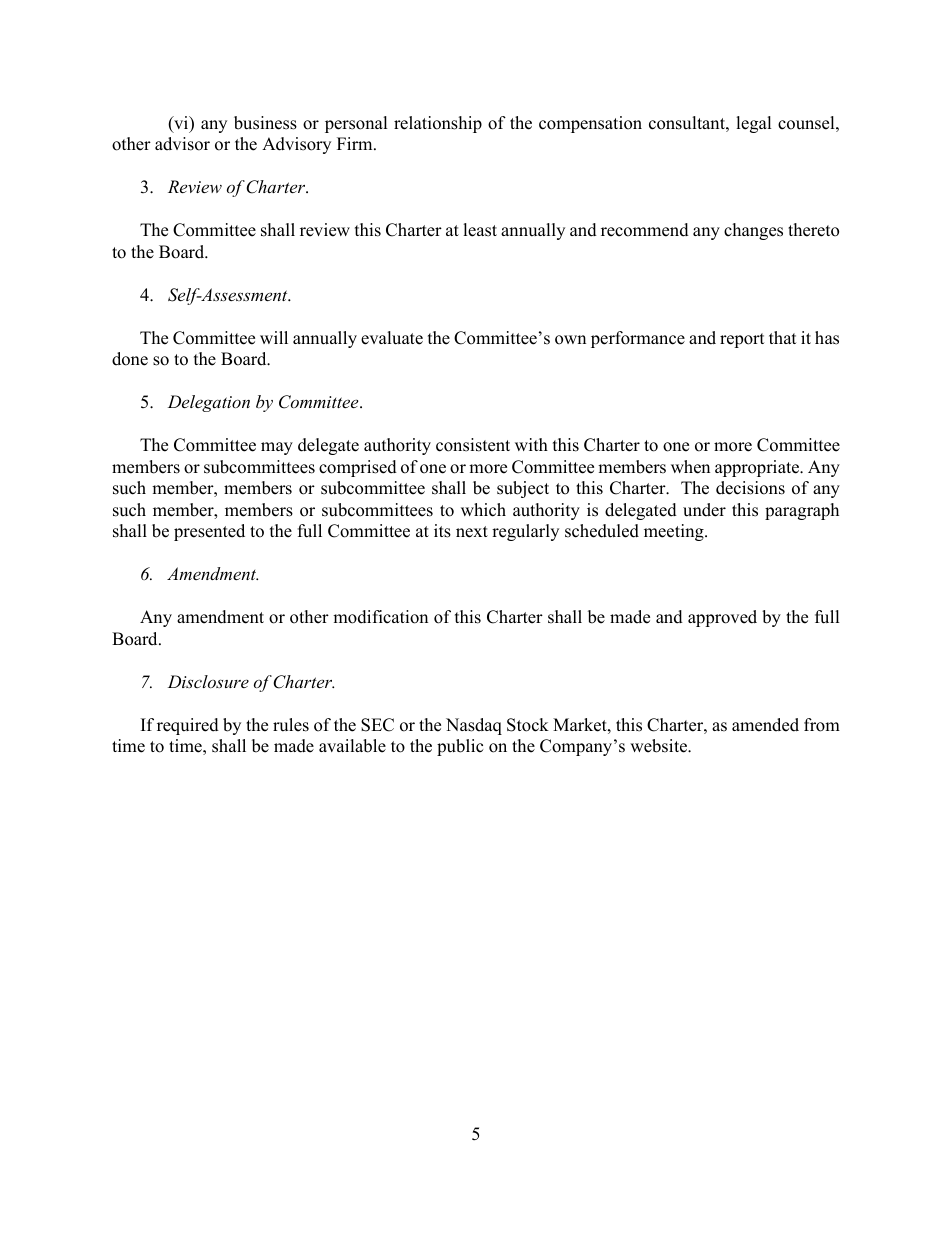 This screenshot has height=1233, width=952. Describe the element at coordinates (265, 123) in the screenshot. I see `business` at that location.
